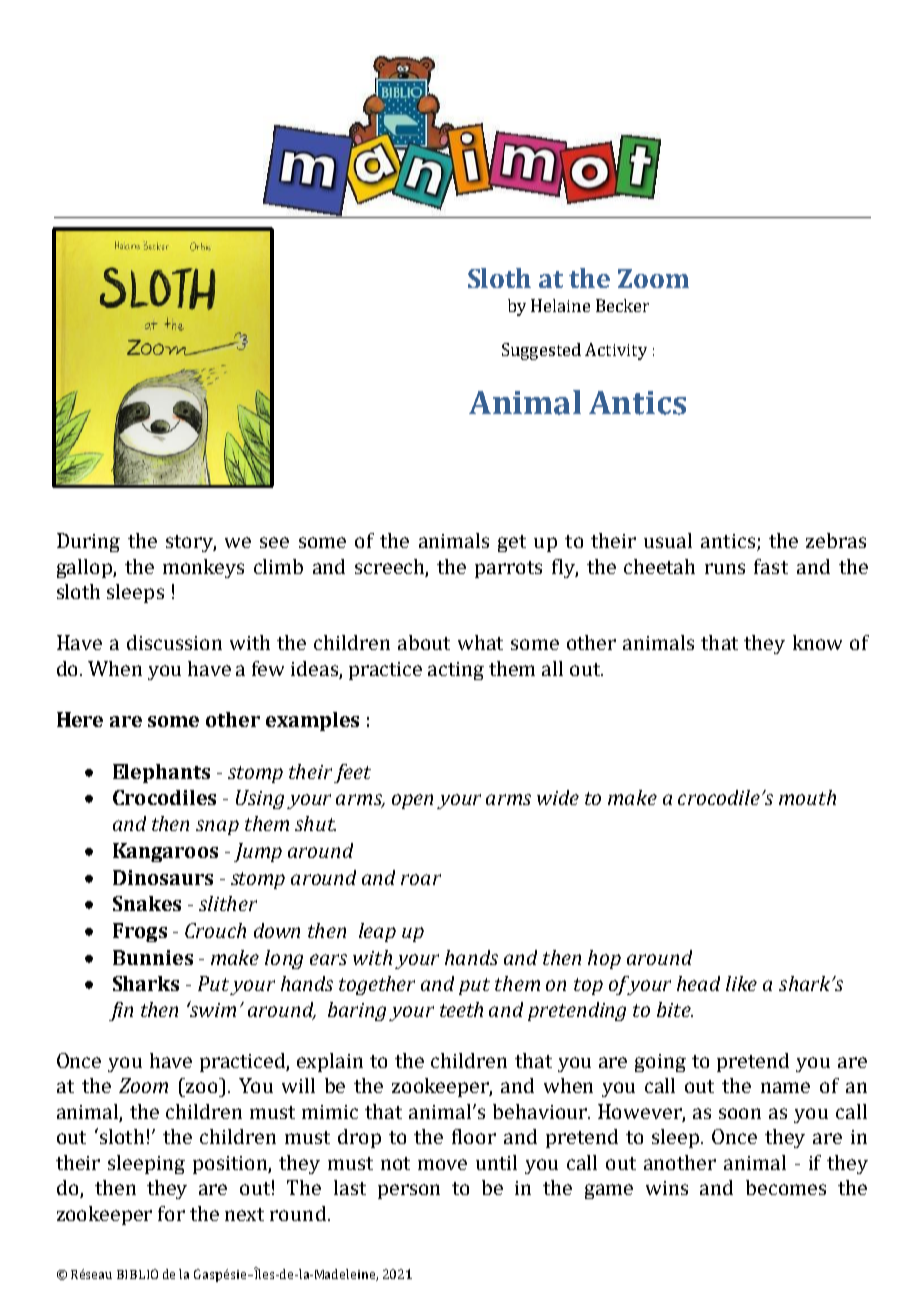 This screenshot has height=1308, width=924. What do you see at coordinates (412, 801) in the screenshot?
I see `open` at bounding box center [412, 801].
